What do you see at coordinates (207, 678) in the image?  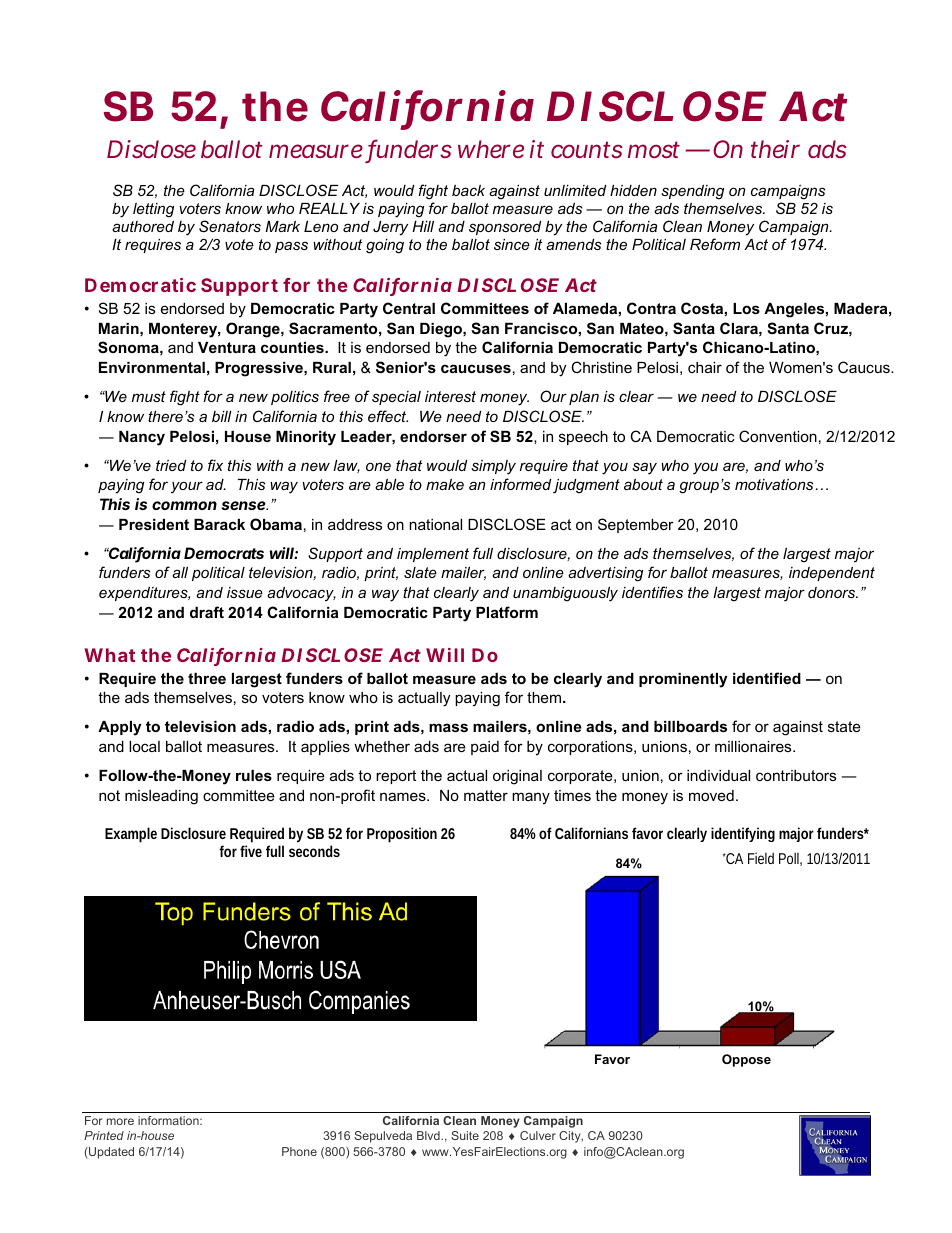 I see `three` at bounding box center [207, 678].
